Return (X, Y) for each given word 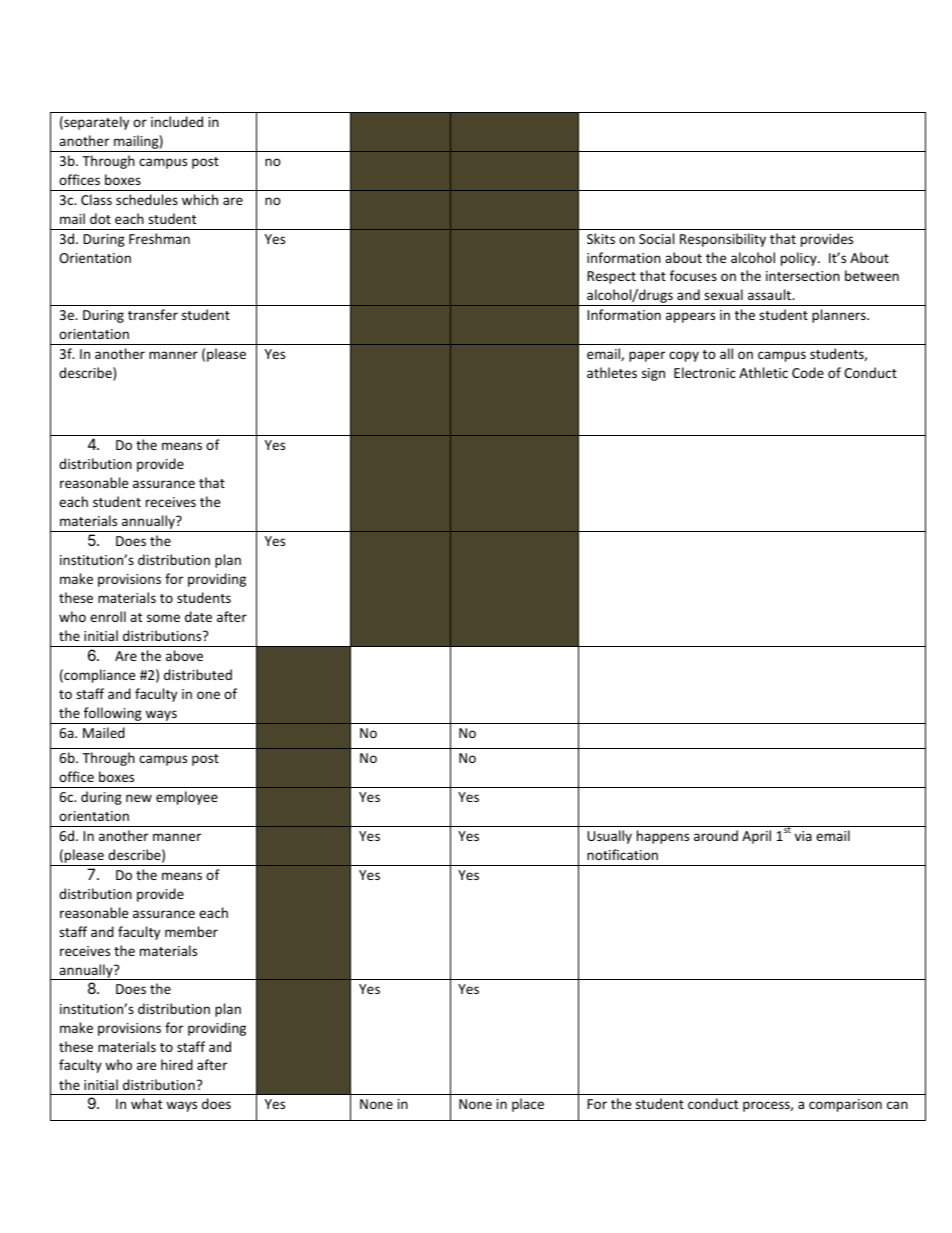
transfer (153, 314)
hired (177, 1064)
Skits (601, 238)
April (756, 837)
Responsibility (723, 240)
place (528, 1105)
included (177, 121)
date (198, 616)
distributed (198, 674)
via (803, 836)
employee (187, 798)
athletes (612, 372)
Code (808, 372)
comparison (845, 1105)
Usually (609, 837)
